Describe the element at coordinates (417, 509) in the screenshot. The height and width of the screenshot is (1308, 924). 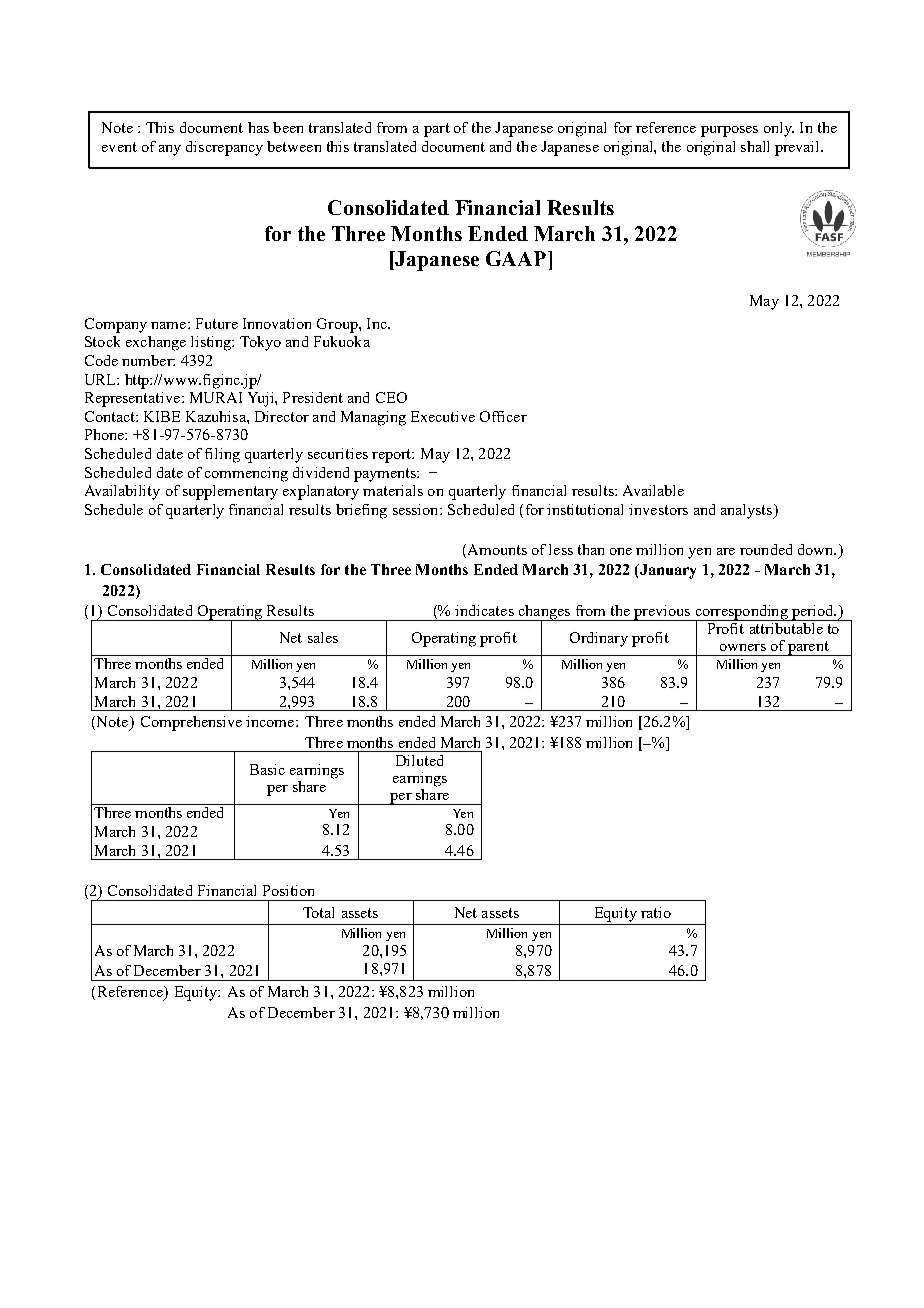
I see `session` at that location.
